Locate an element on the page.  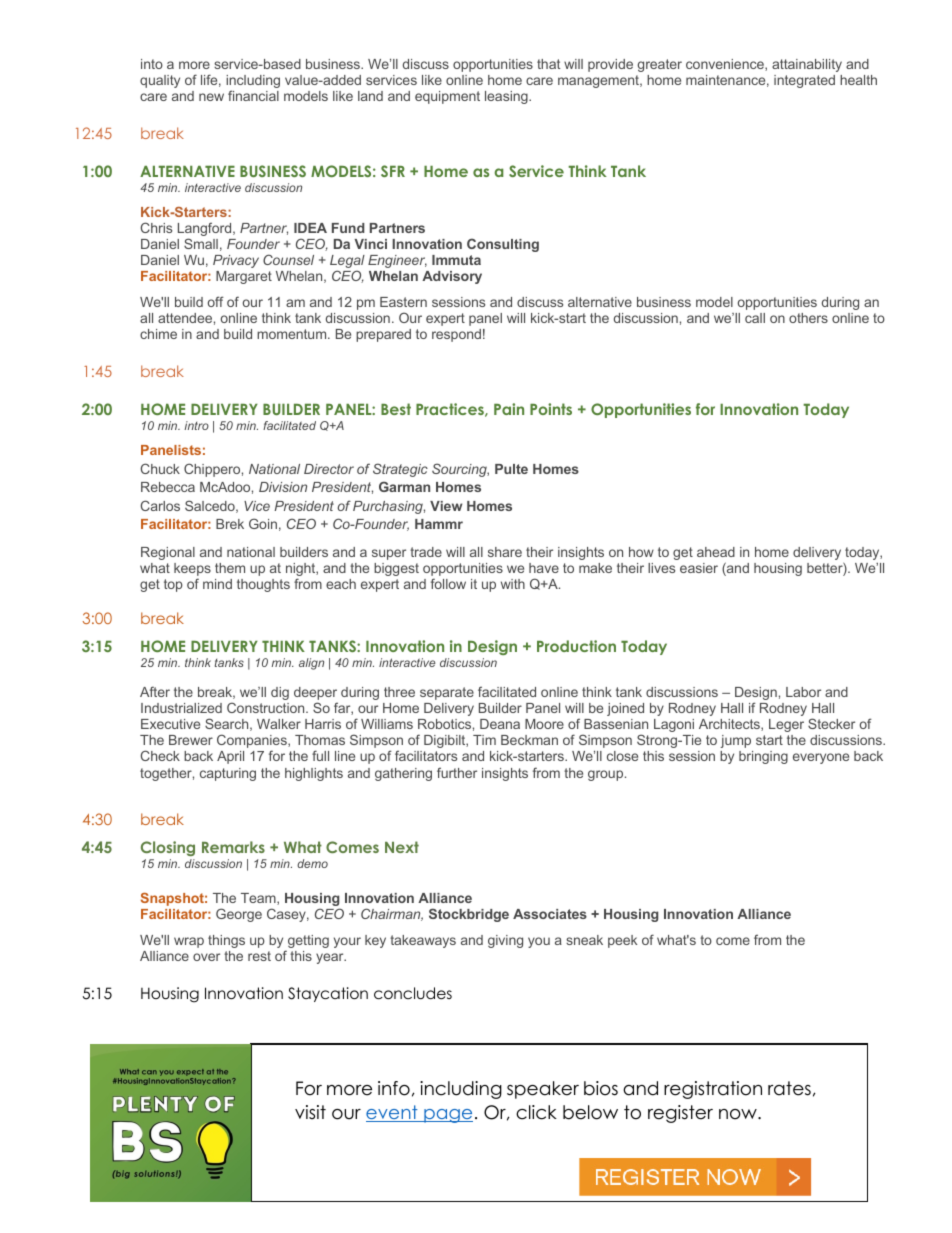
integrated is located at coordinates (804, 81).
